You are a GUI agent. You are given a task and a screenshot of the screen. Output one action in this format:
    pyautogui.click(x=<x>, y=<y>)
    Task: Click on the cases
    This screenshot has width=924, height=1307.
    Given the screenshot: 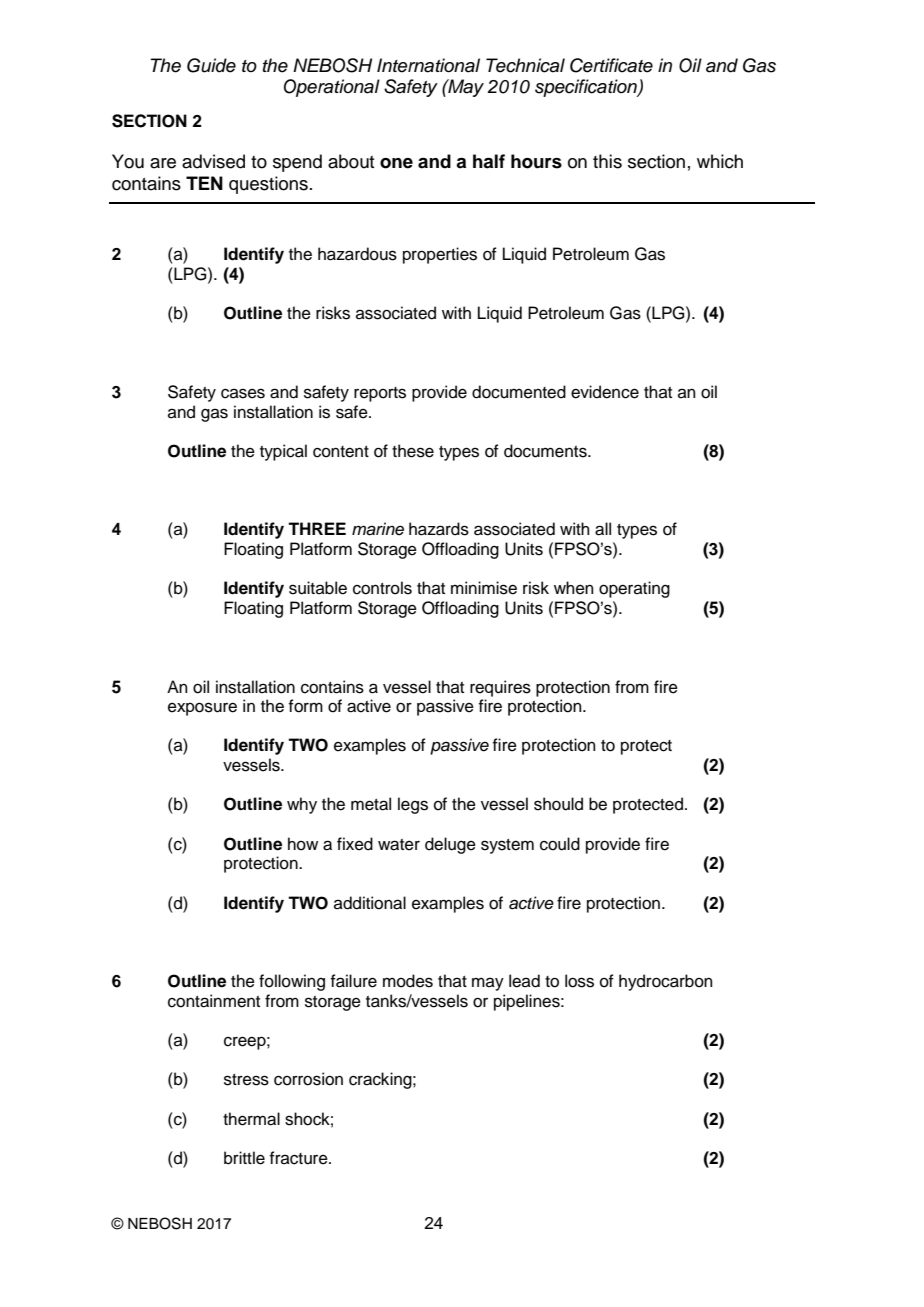 What is the action you would take?
    pyautogui.click(x=243, y=393)
